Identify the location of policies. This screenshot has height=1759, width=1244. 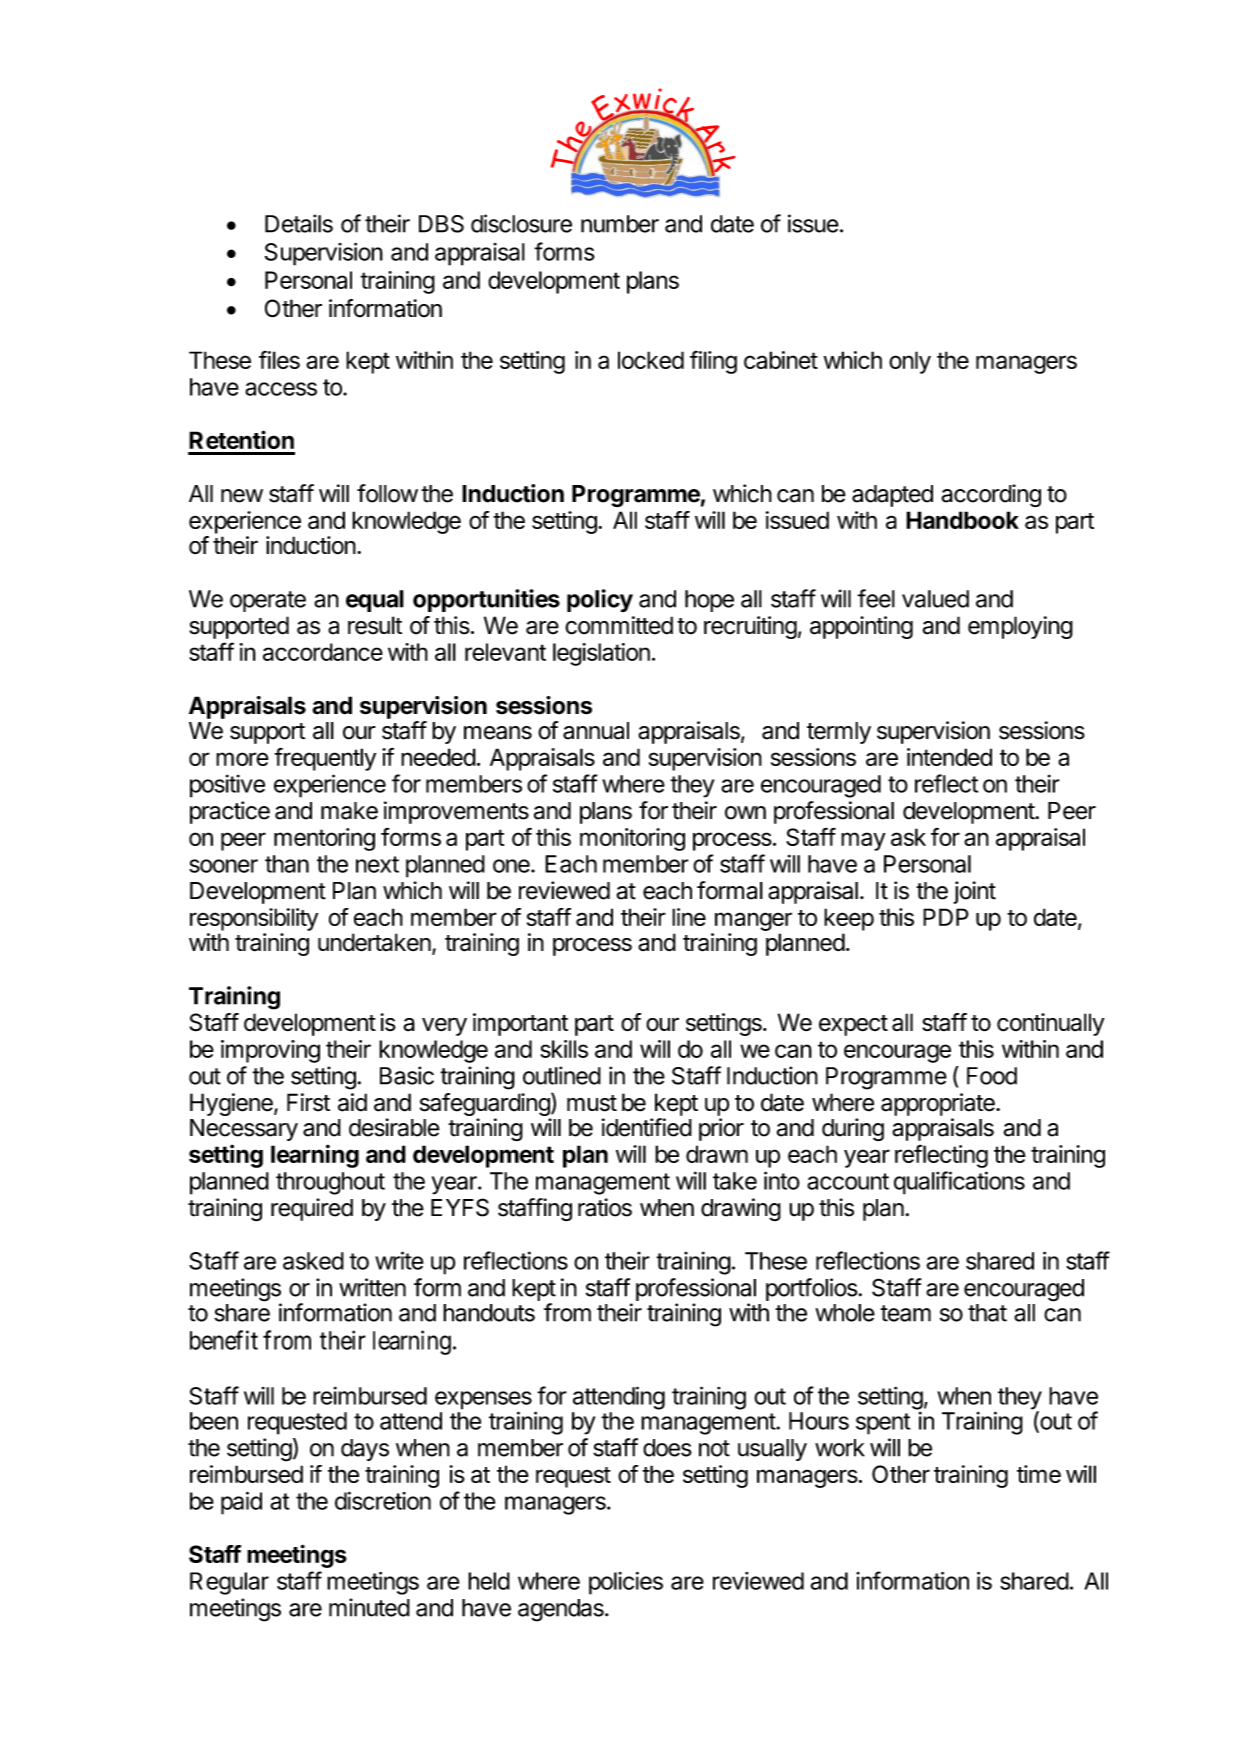
(626, 1583).
